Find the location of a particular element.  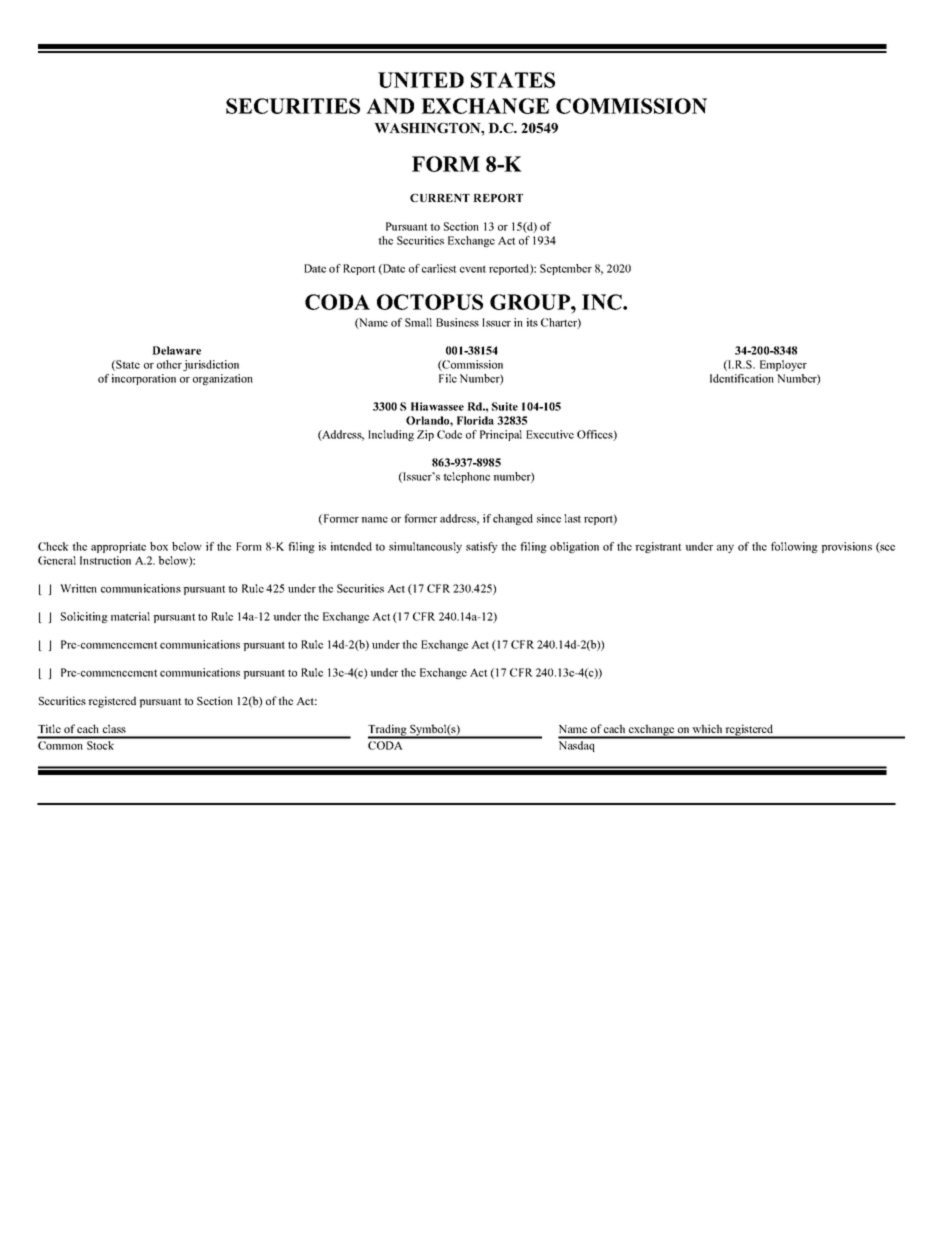

incorporation is located at coordinates (144, 379).
